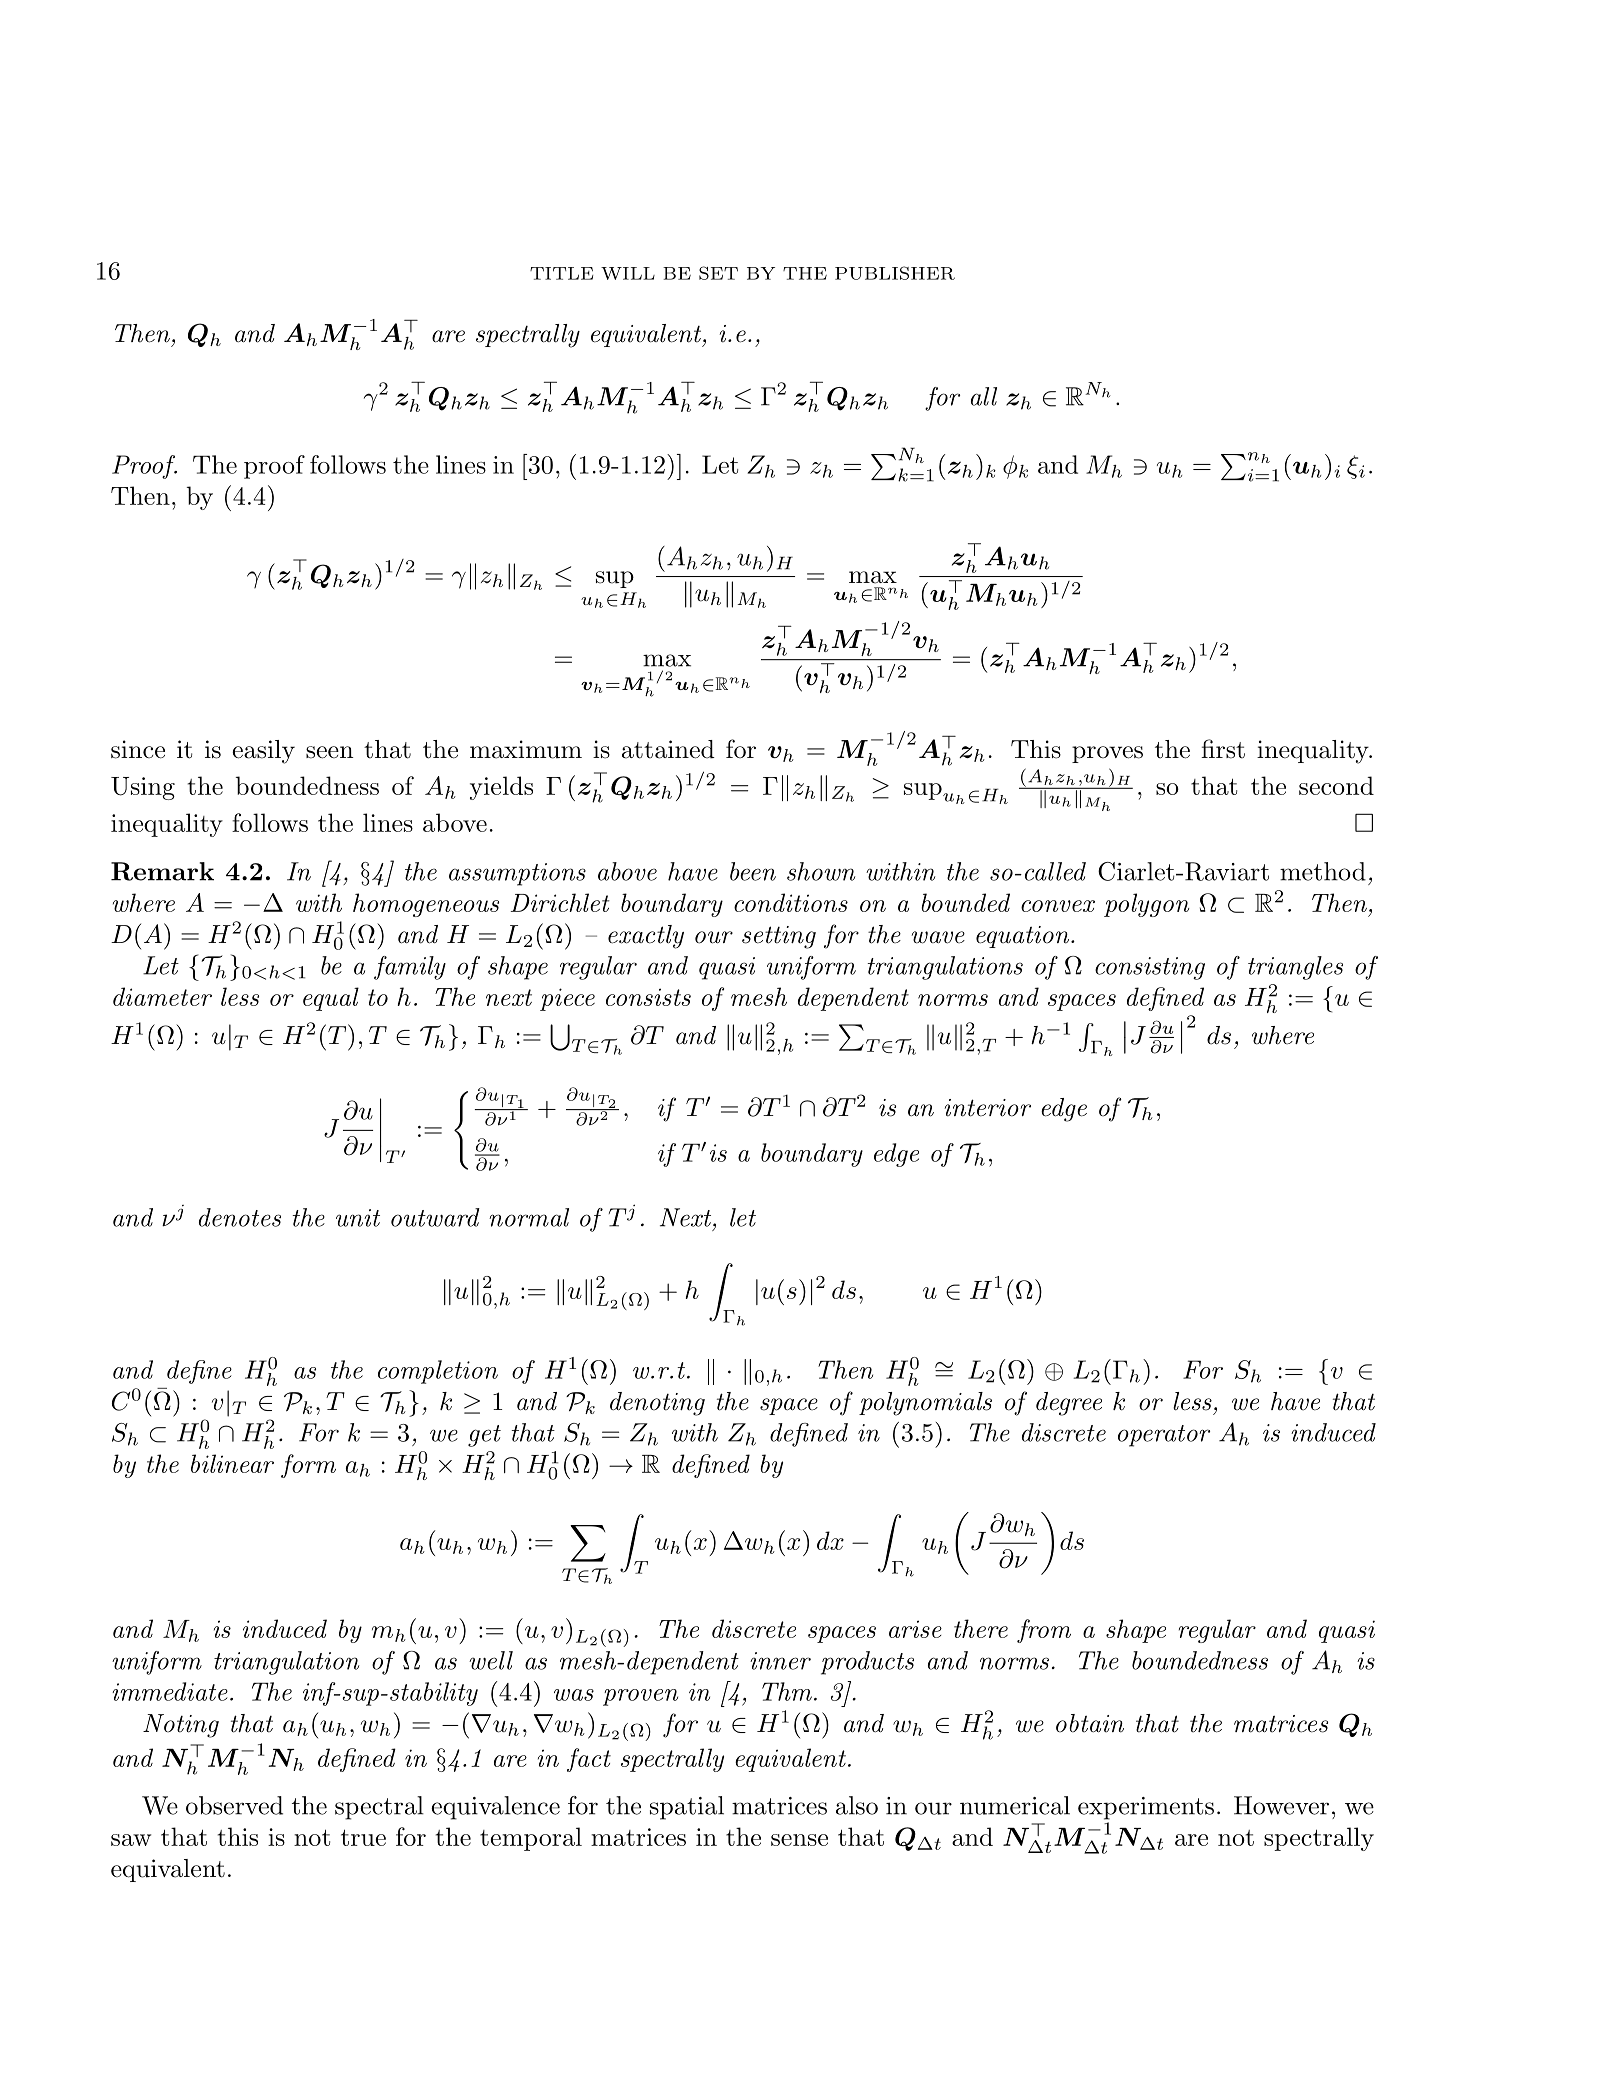  I want to click on bilinear, so click(232, 1463).
